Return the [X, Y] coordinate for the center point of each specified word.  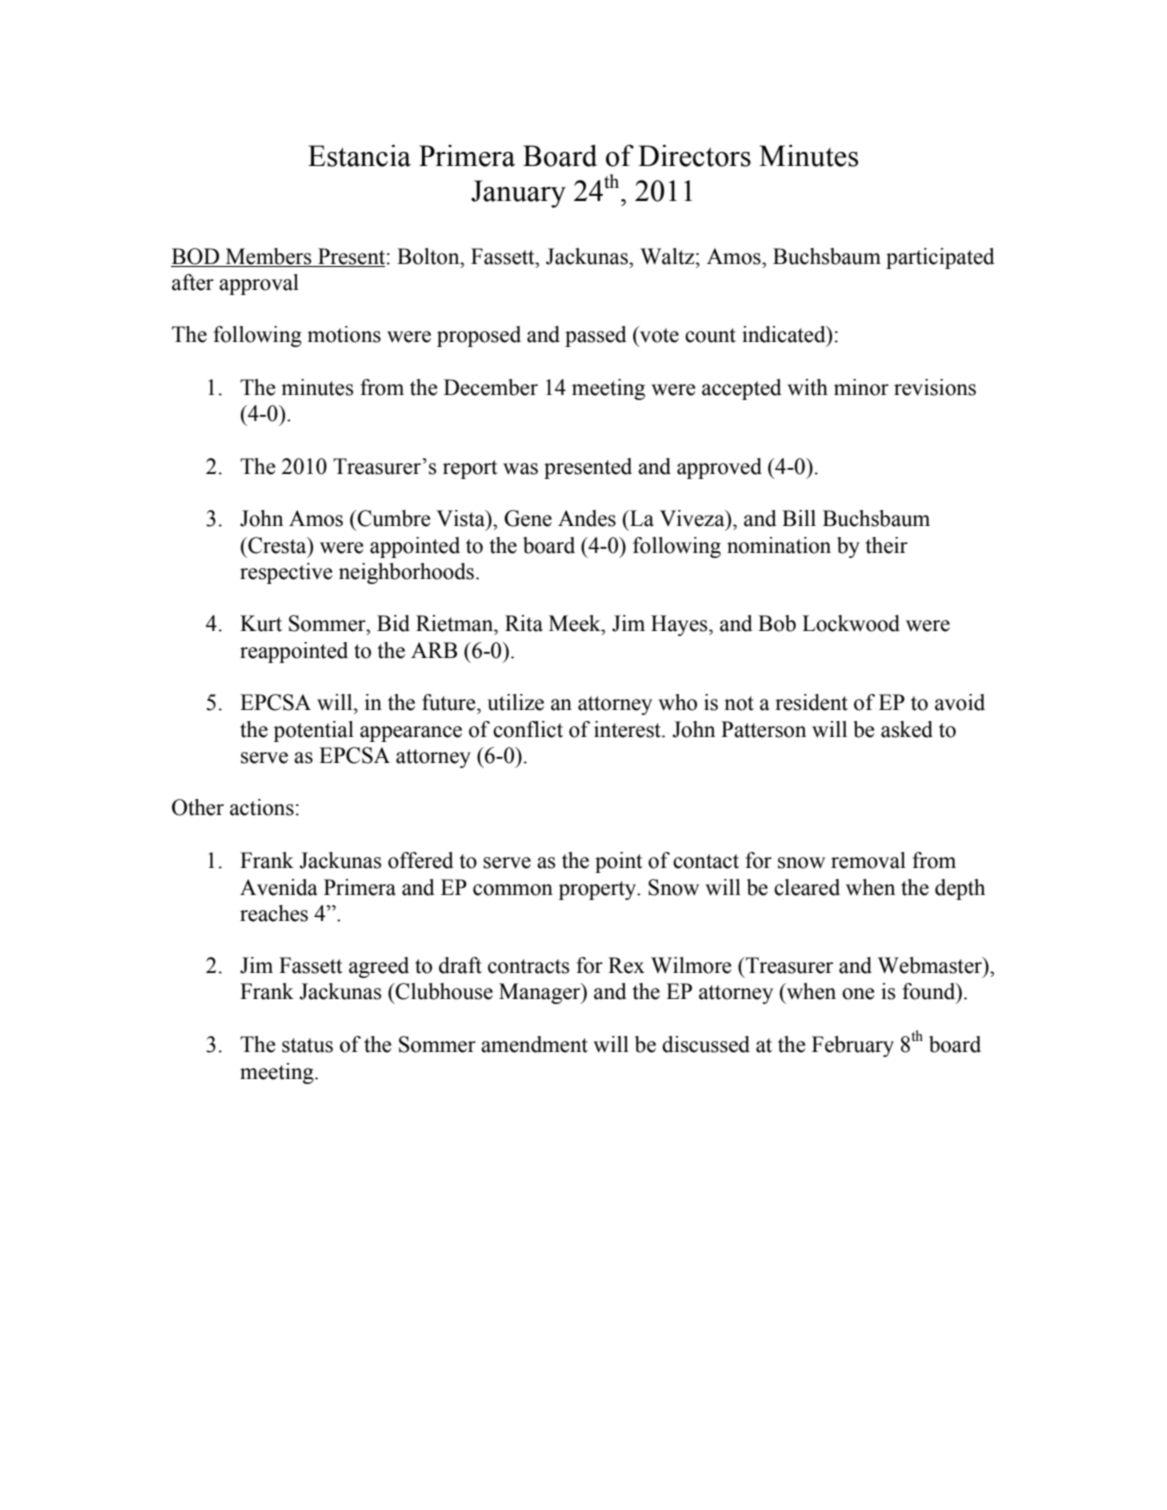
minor [861, 387]
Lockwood [851, 623]
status [307, 1045]
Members [268, 256]
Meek [576, 623]
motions [344, 334]
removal [868, 860]
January [518, 194]
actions [262, 807]
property [599, 890]
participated [940, 258]
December [491, 387]
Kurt [261, 623]
